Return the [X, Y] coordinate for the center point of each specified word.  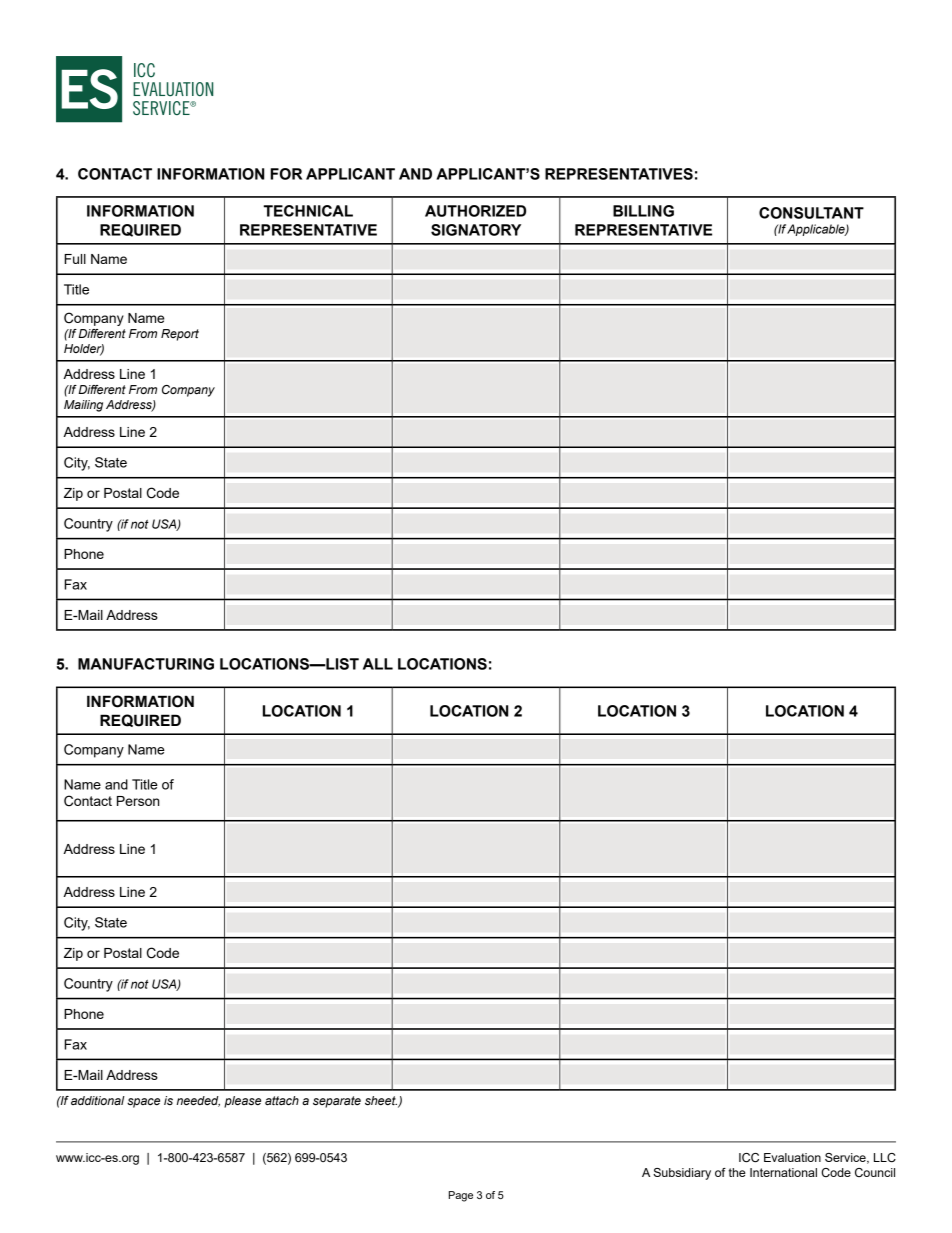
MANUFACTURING [146, 664]
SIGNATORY [476, 230]
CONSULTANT [811, 213]
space [143, 1103]
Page [461, 1196]
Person [138, 801]
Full [75, 259]
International [783, 1172]
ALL [378, 664]
